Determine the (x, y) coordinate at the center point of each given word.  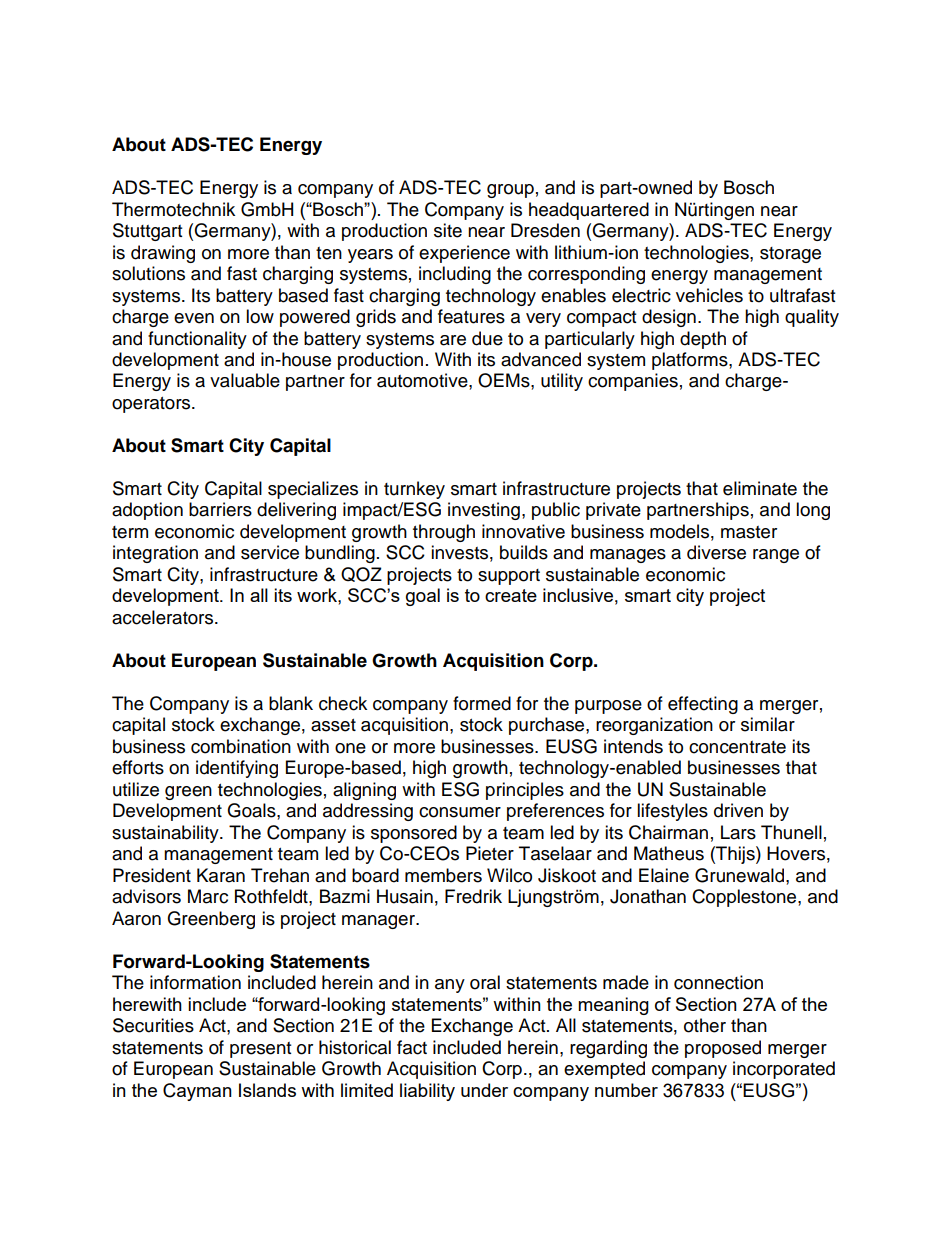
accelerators (164, 617)
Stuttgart (147, 232)
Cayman (197, 1092)
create (511, 595)
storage (790, 255)
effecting (703, 705)
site (448, 230)
